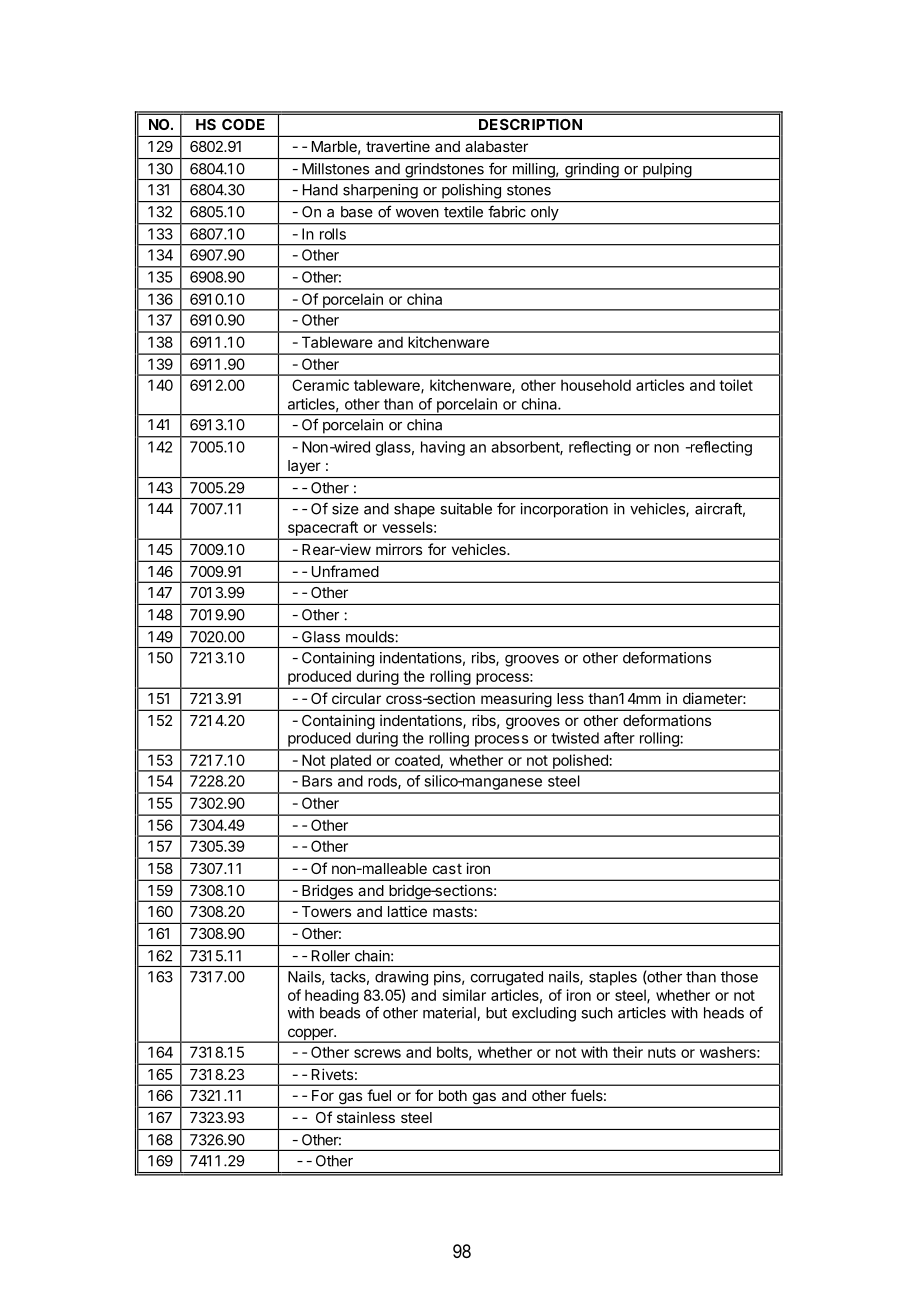 The width and height of the image is (924, 1307). I want to click on Rivets, so click(332, 1074).
